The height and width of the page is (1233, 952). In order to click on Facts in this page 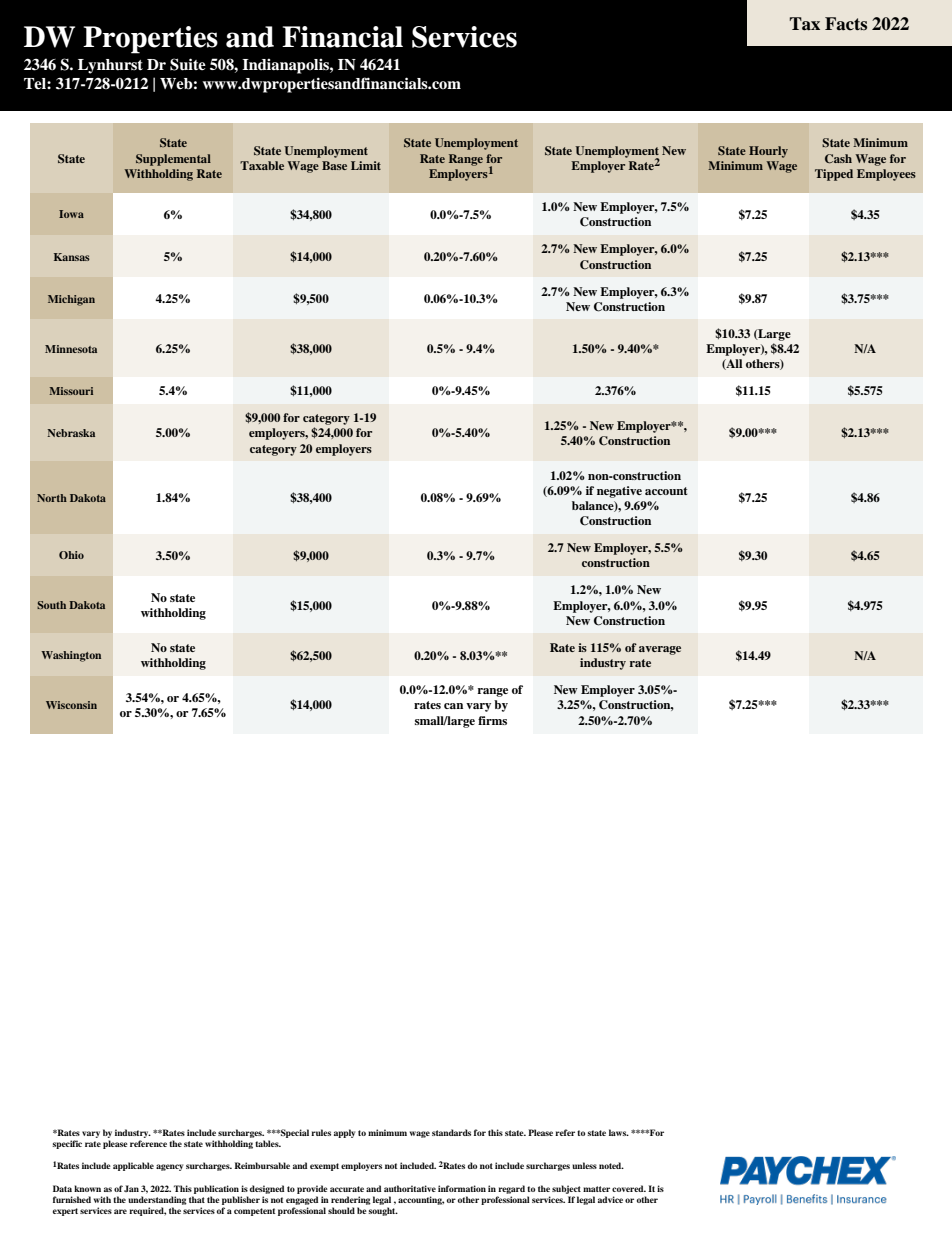, I will do `click(846, 24)`.
